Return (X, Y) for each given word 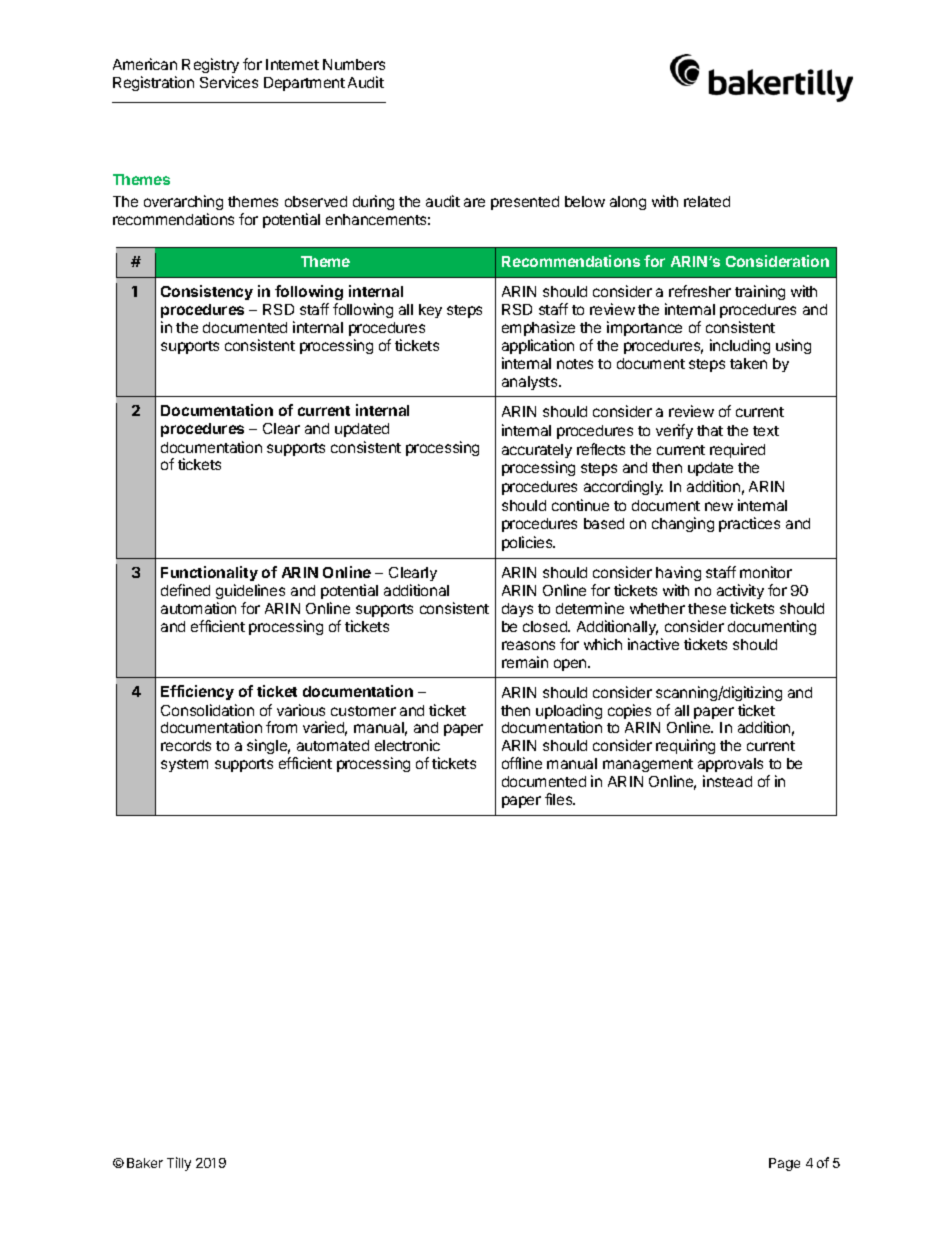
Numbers (354, 64)
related (707, 201)
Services (229, 82)
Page (784, 1164)
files (560, 799)
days (517, 610)
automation (198, 608)
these (707, 608)
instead (727, 781)
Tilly (179, 1164)
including (740, 346)
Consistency (207, 292)
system (184, 765)
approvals (730, 765)
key (430, 311)
